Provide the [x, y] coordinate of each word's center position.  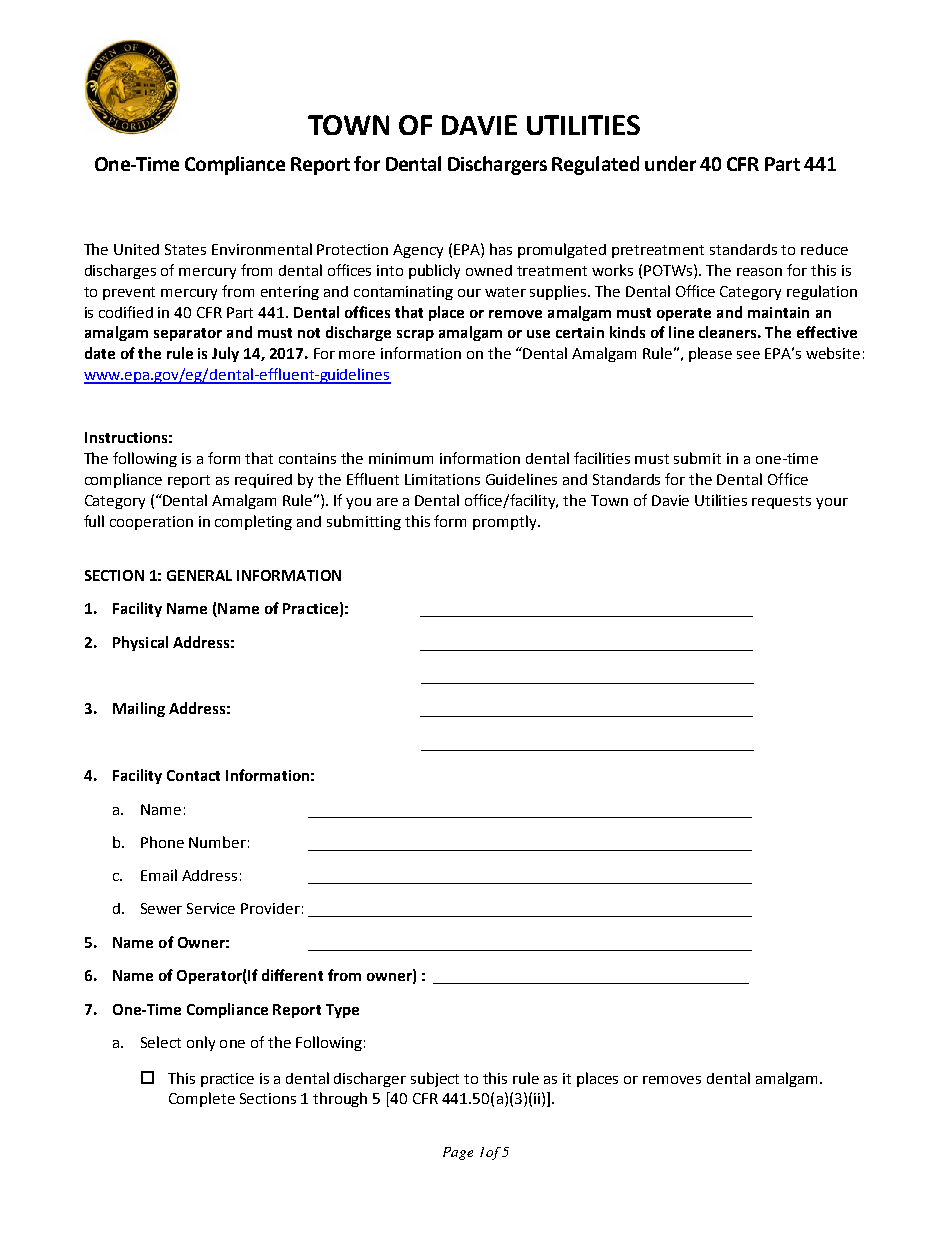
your [832, 503]
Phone [162, 842]
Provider [270, 908]
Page [458, 1153]
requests [781, 502]
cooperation [151, 523]
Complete [202, 1099]
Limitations [442, 479]
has [501, 249]
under [670, 163]
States [185, 249]
